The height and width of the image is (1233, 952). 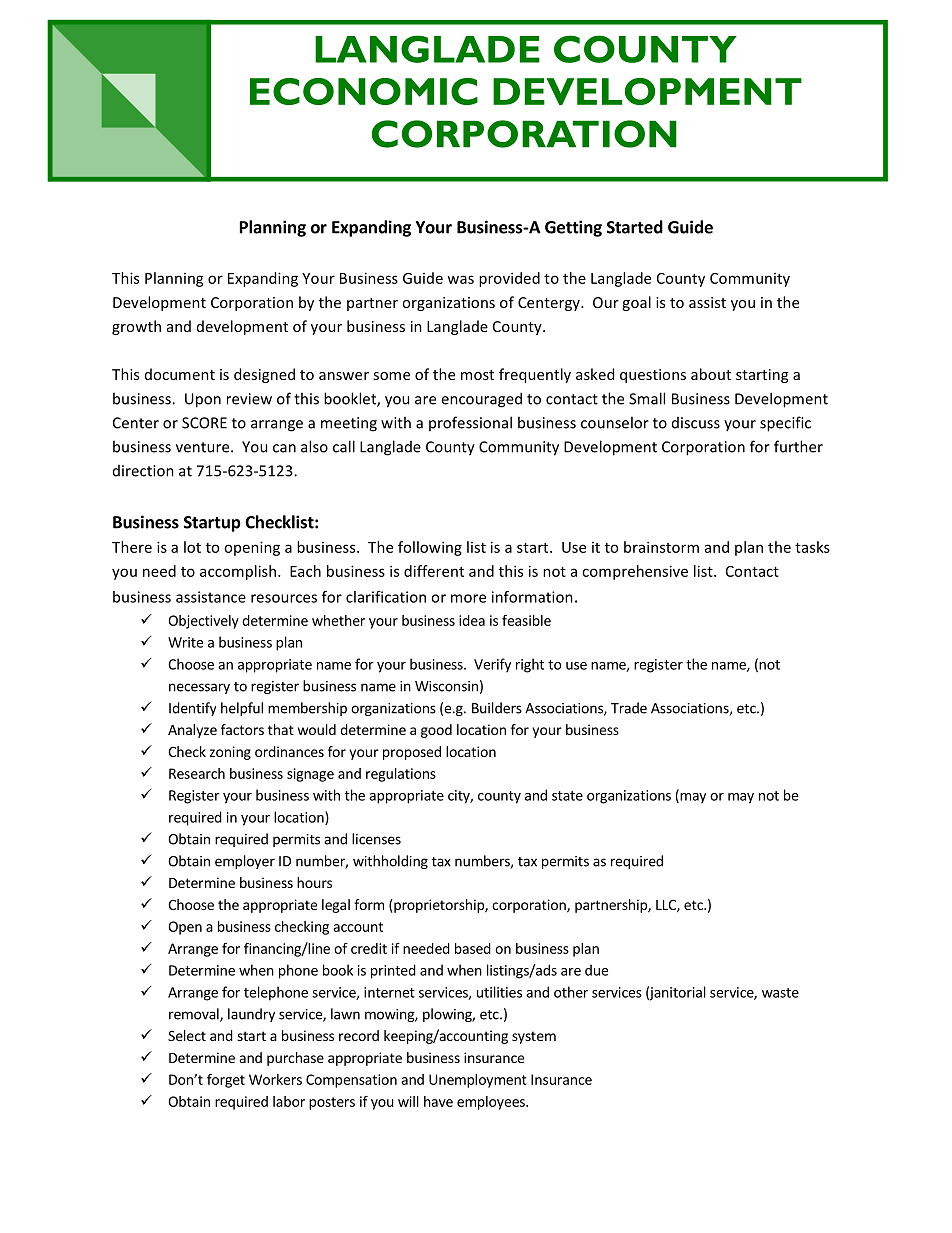 What do you see at coordinates (661, 547) in the image?
I see `brainstorm` at bounding box center [661, 547].
